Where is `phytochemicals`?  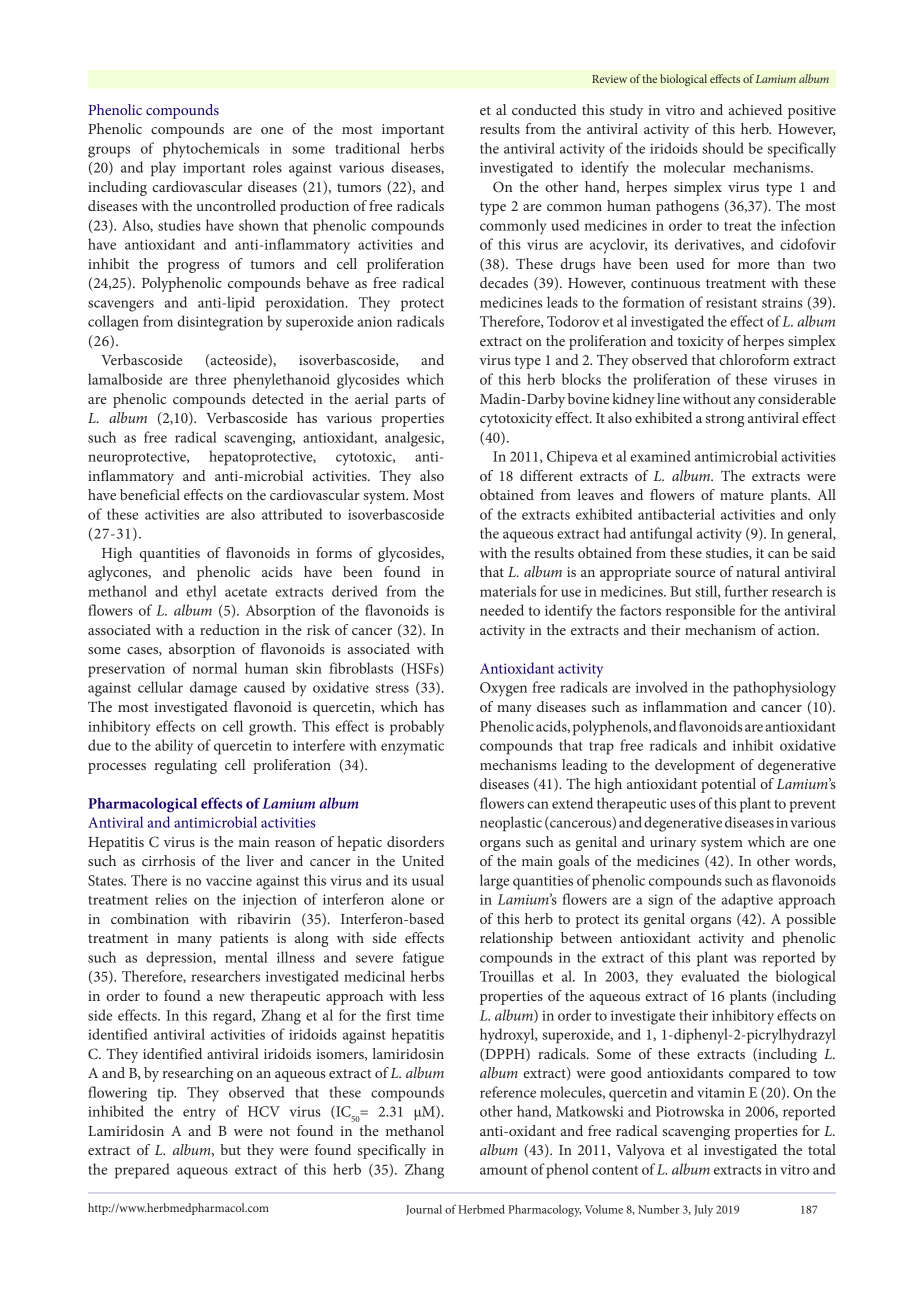
phytochemicals is located at coordinates (211, 150).
